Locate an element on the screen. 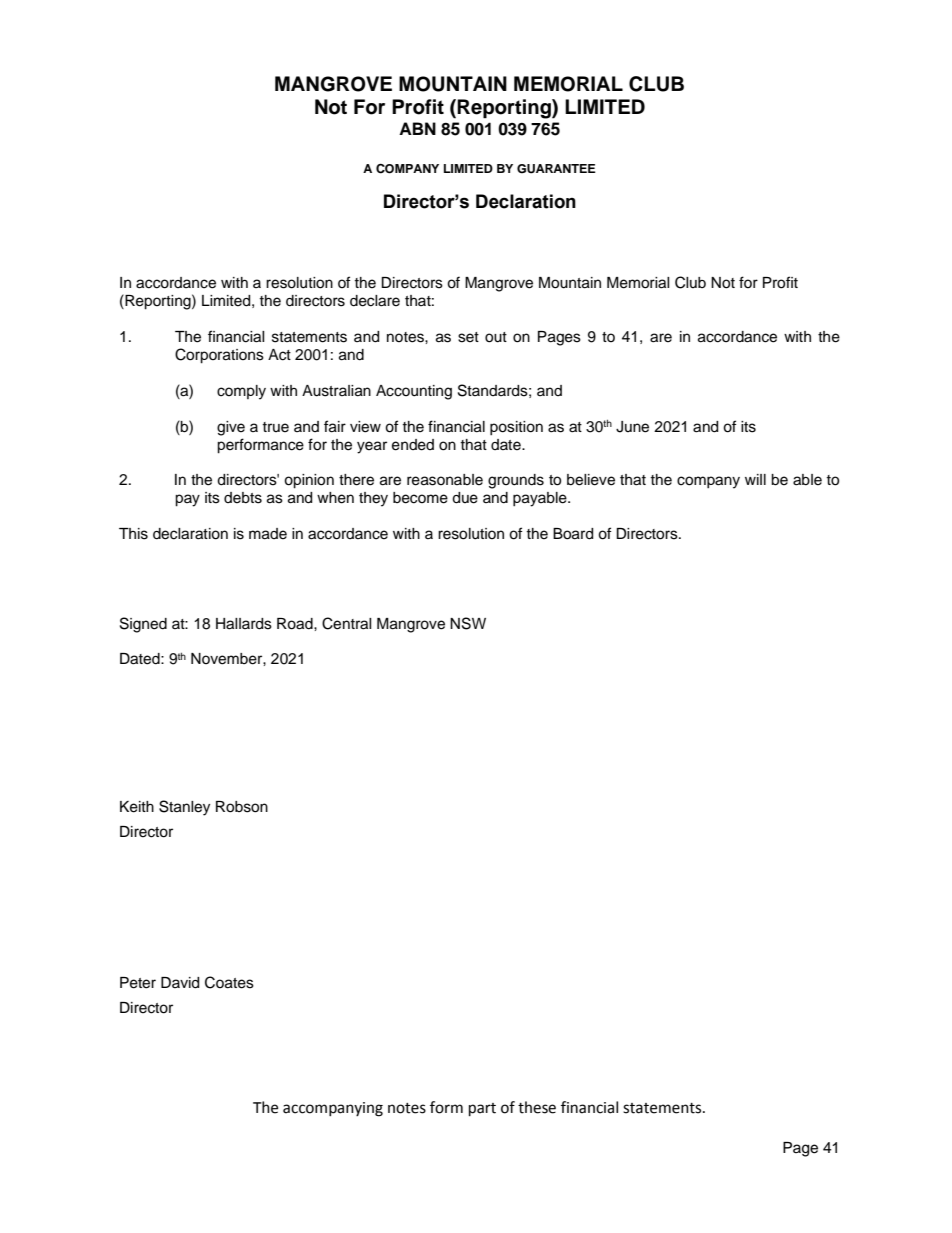 The image size is (952, 1233). out is located at coordinates (496, 337).
